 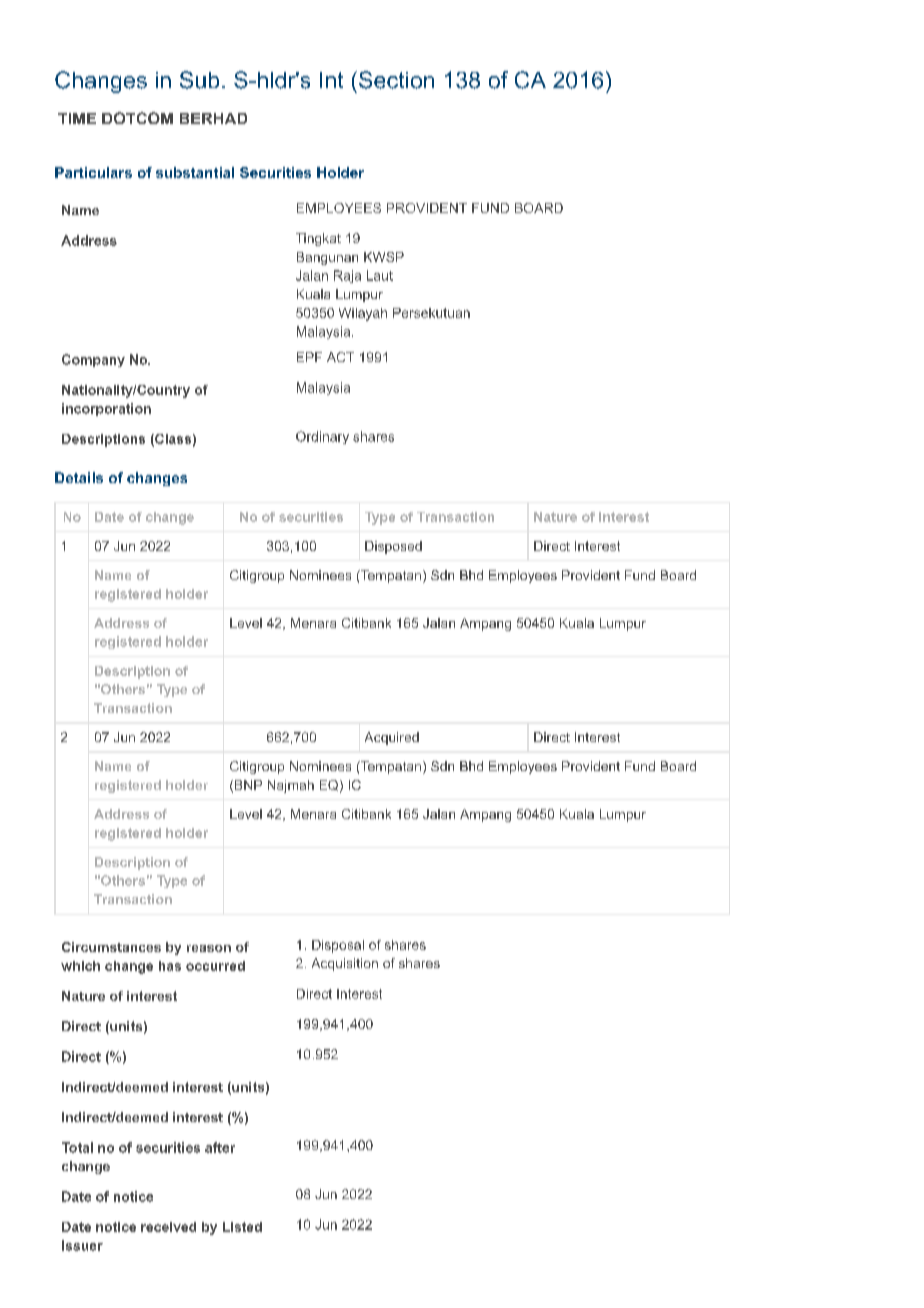 What do you see at coordinates (82, 1245) in the screenshot?
I see `Issuer` at bounding box center [82, 1245].
